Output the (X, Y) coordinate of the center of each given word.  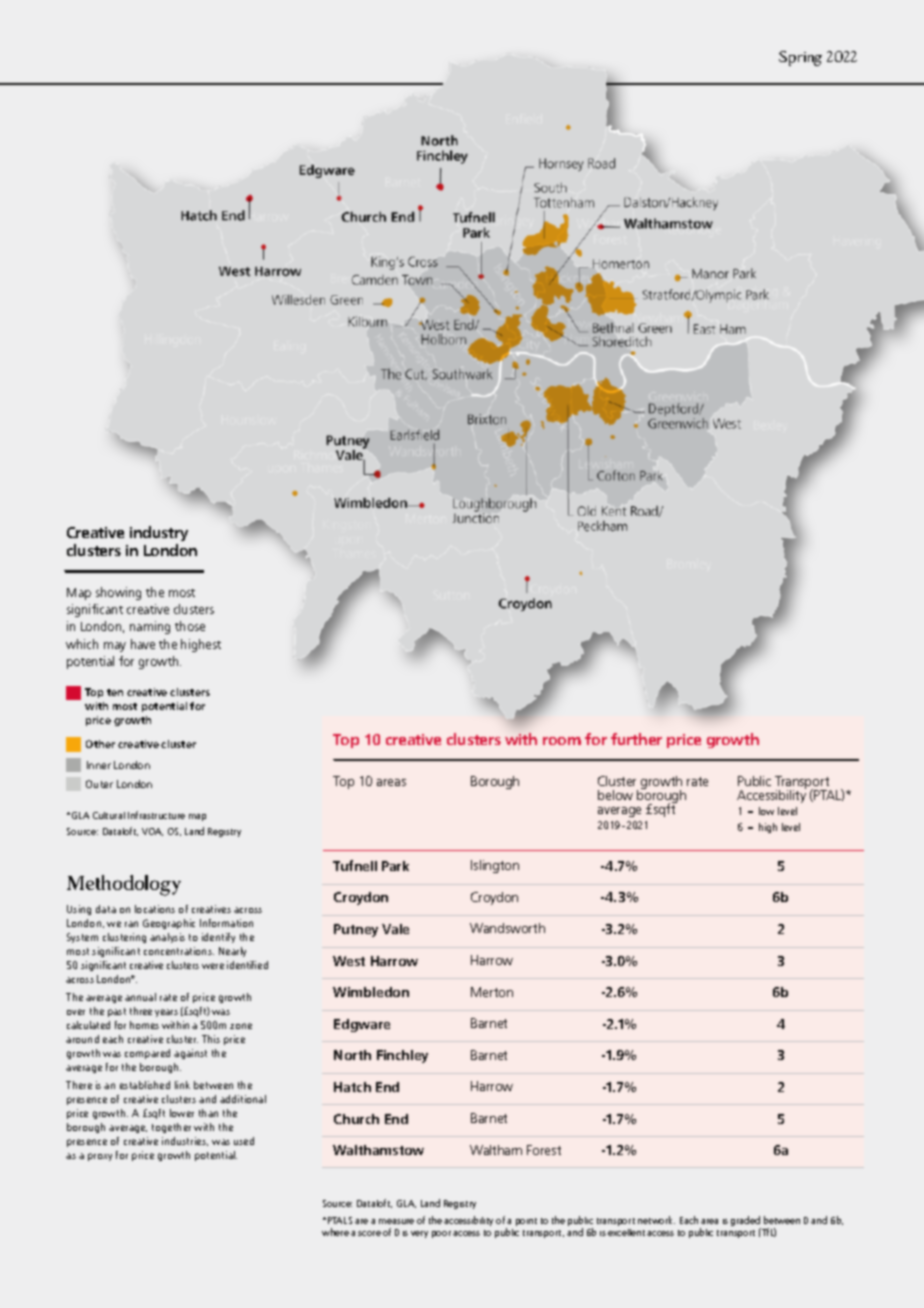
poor (441, 1234)
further (636, 739)
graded (746, 1222)
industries (185, 1141)
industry (159, 533)
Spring (800, 58)
